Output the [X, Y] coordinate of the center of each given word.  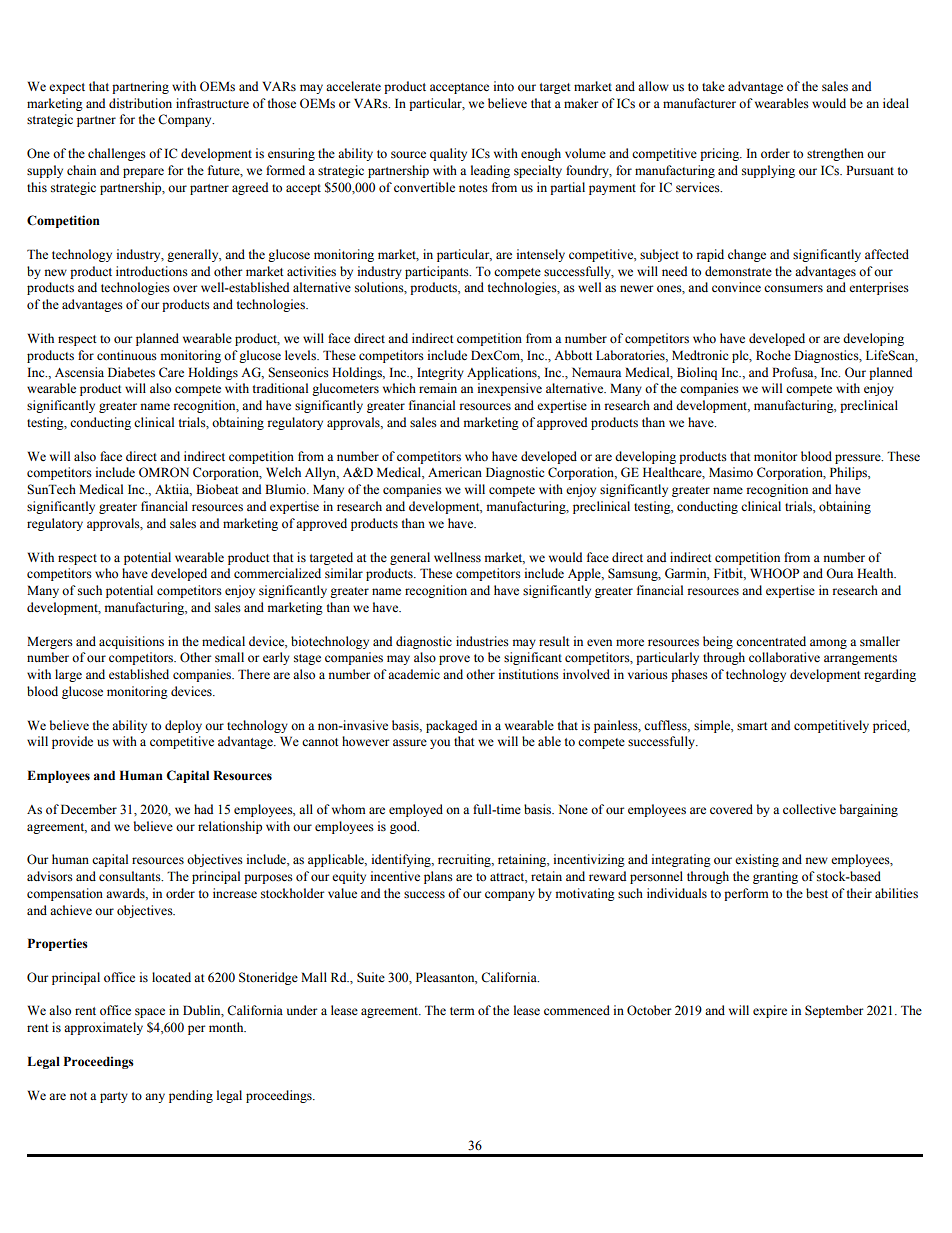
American [455, 472]
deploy [183, 726]
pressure [859, 459]
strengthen [835, 154]
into [503, 86]
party [114, 1097]
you [440, 744]
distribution [140, 103]
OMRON [164, 472]
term [462, 1011]
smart [752, 726]
